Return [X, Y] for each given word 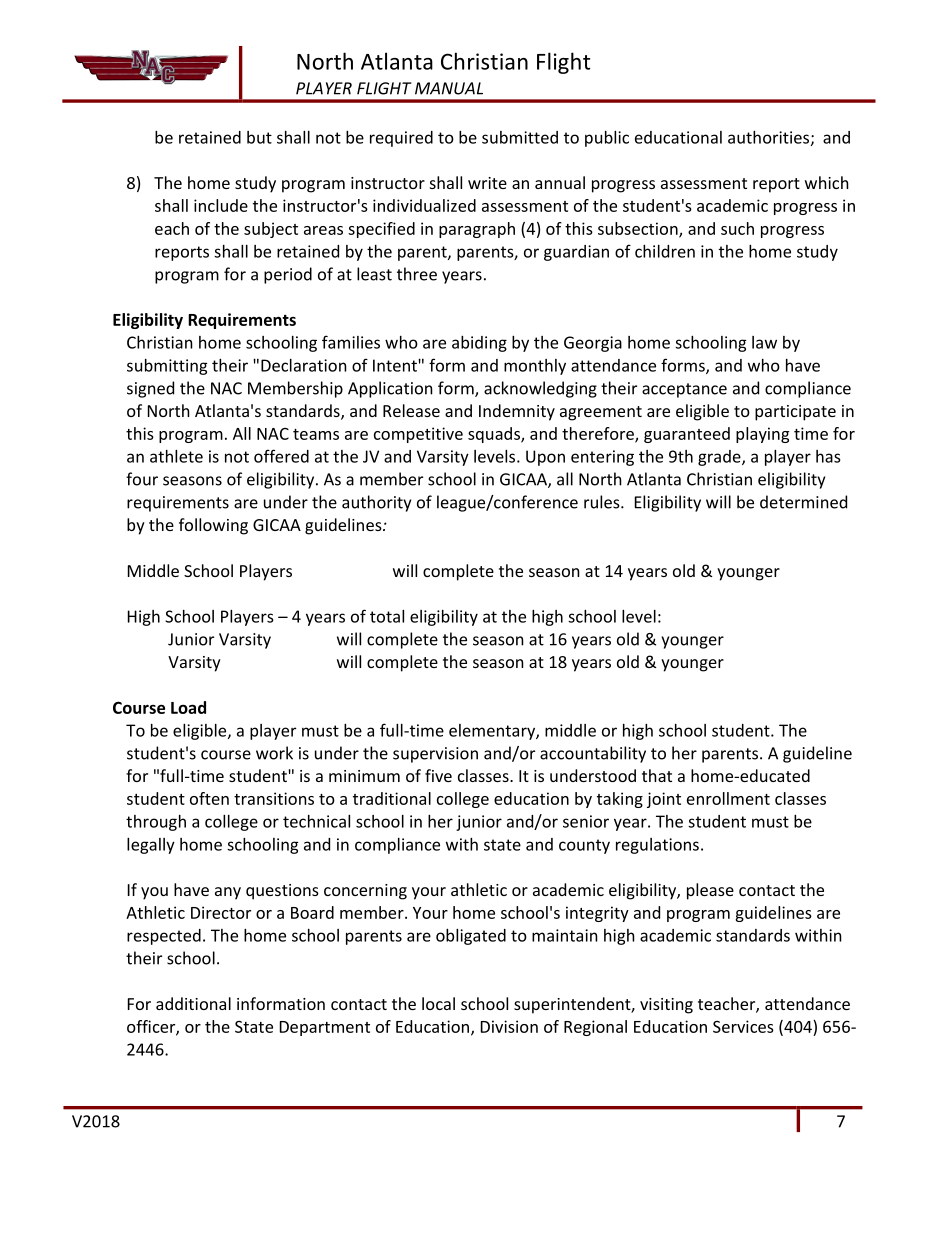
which [827, 182]
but [259, 137]
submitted [520, 137]
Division [509, 1026]
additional [193, 1003]
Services [743, 1026]
